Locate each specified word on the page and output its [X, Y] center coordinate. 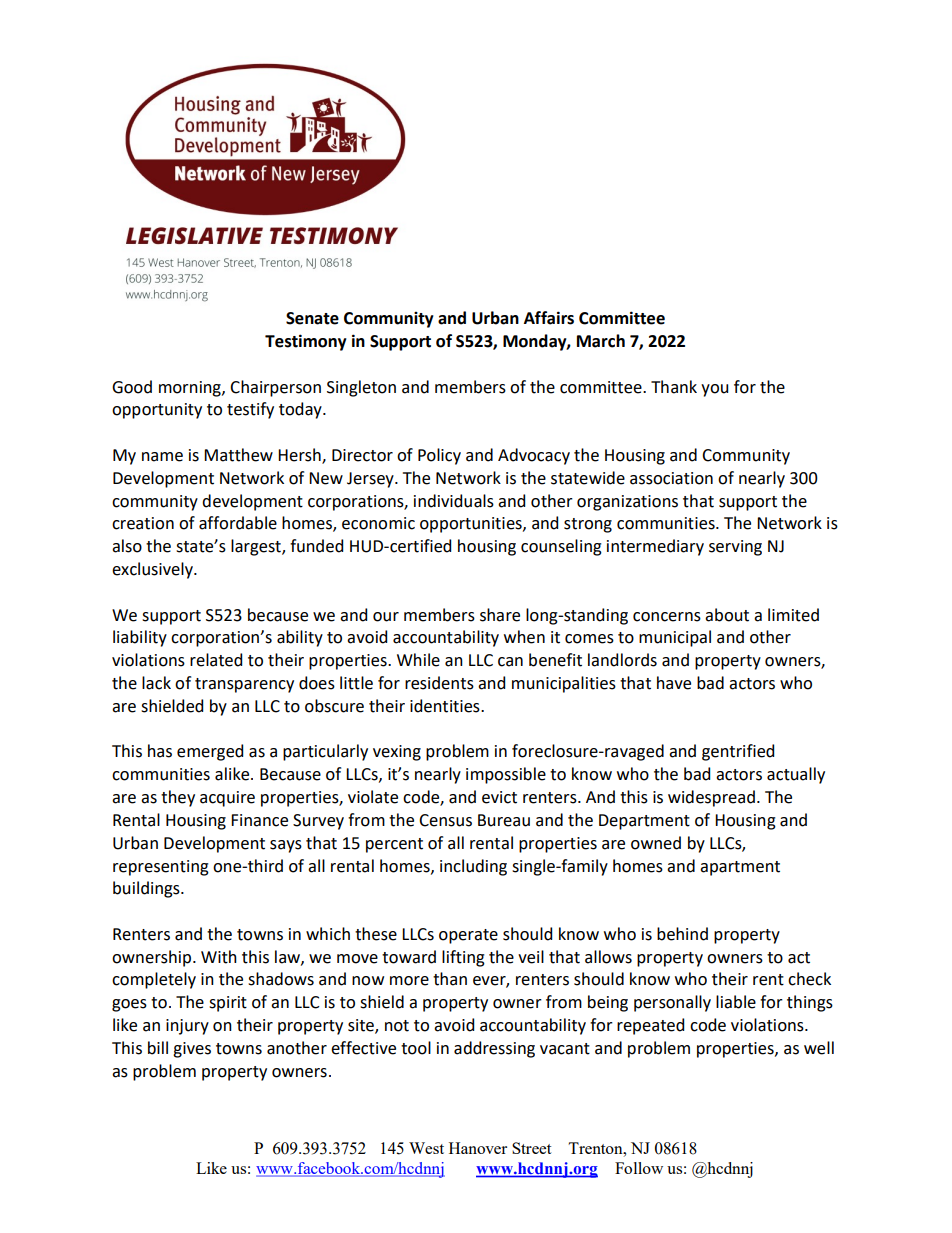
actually [796, 775]
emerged [210, 752]
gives [192, 1050]
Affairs [549, 318]
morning [191, 389]
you [714, 390]
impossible [506, 775]
